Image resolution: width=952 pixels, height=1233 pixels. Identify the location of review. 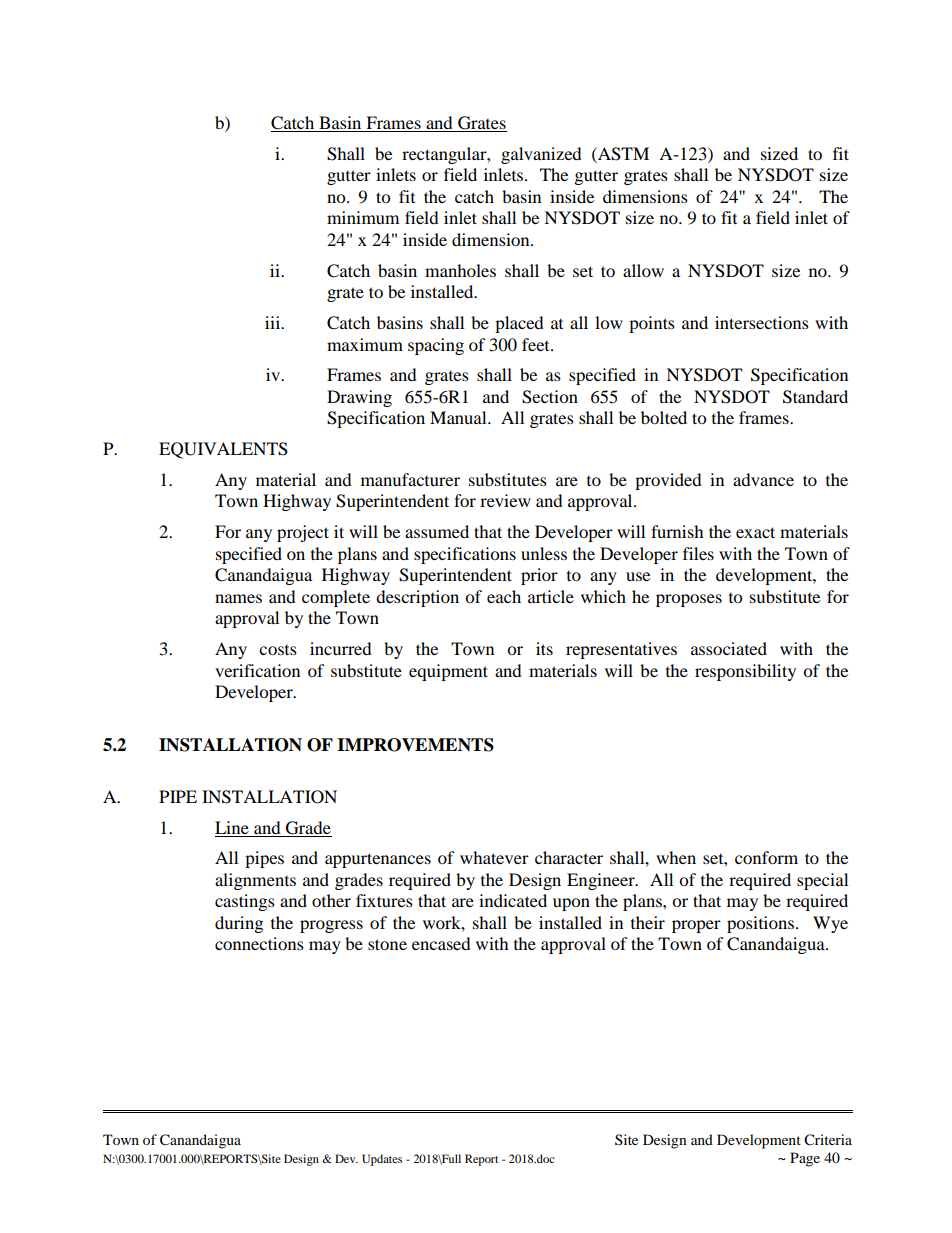
(505, 500).
